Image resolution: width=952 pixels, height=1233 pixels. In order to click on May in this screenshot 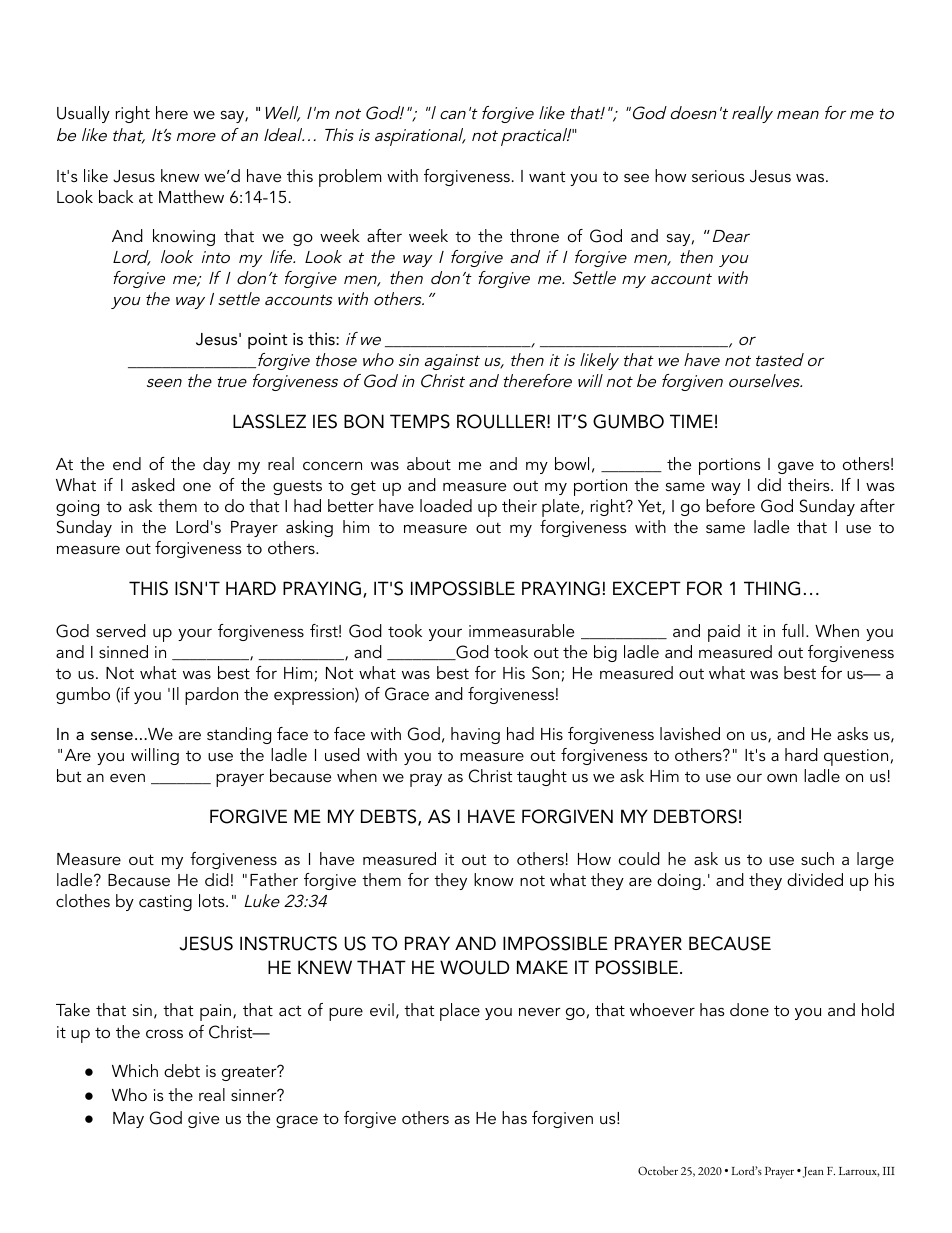, I will do `click(128, 1120)`.
